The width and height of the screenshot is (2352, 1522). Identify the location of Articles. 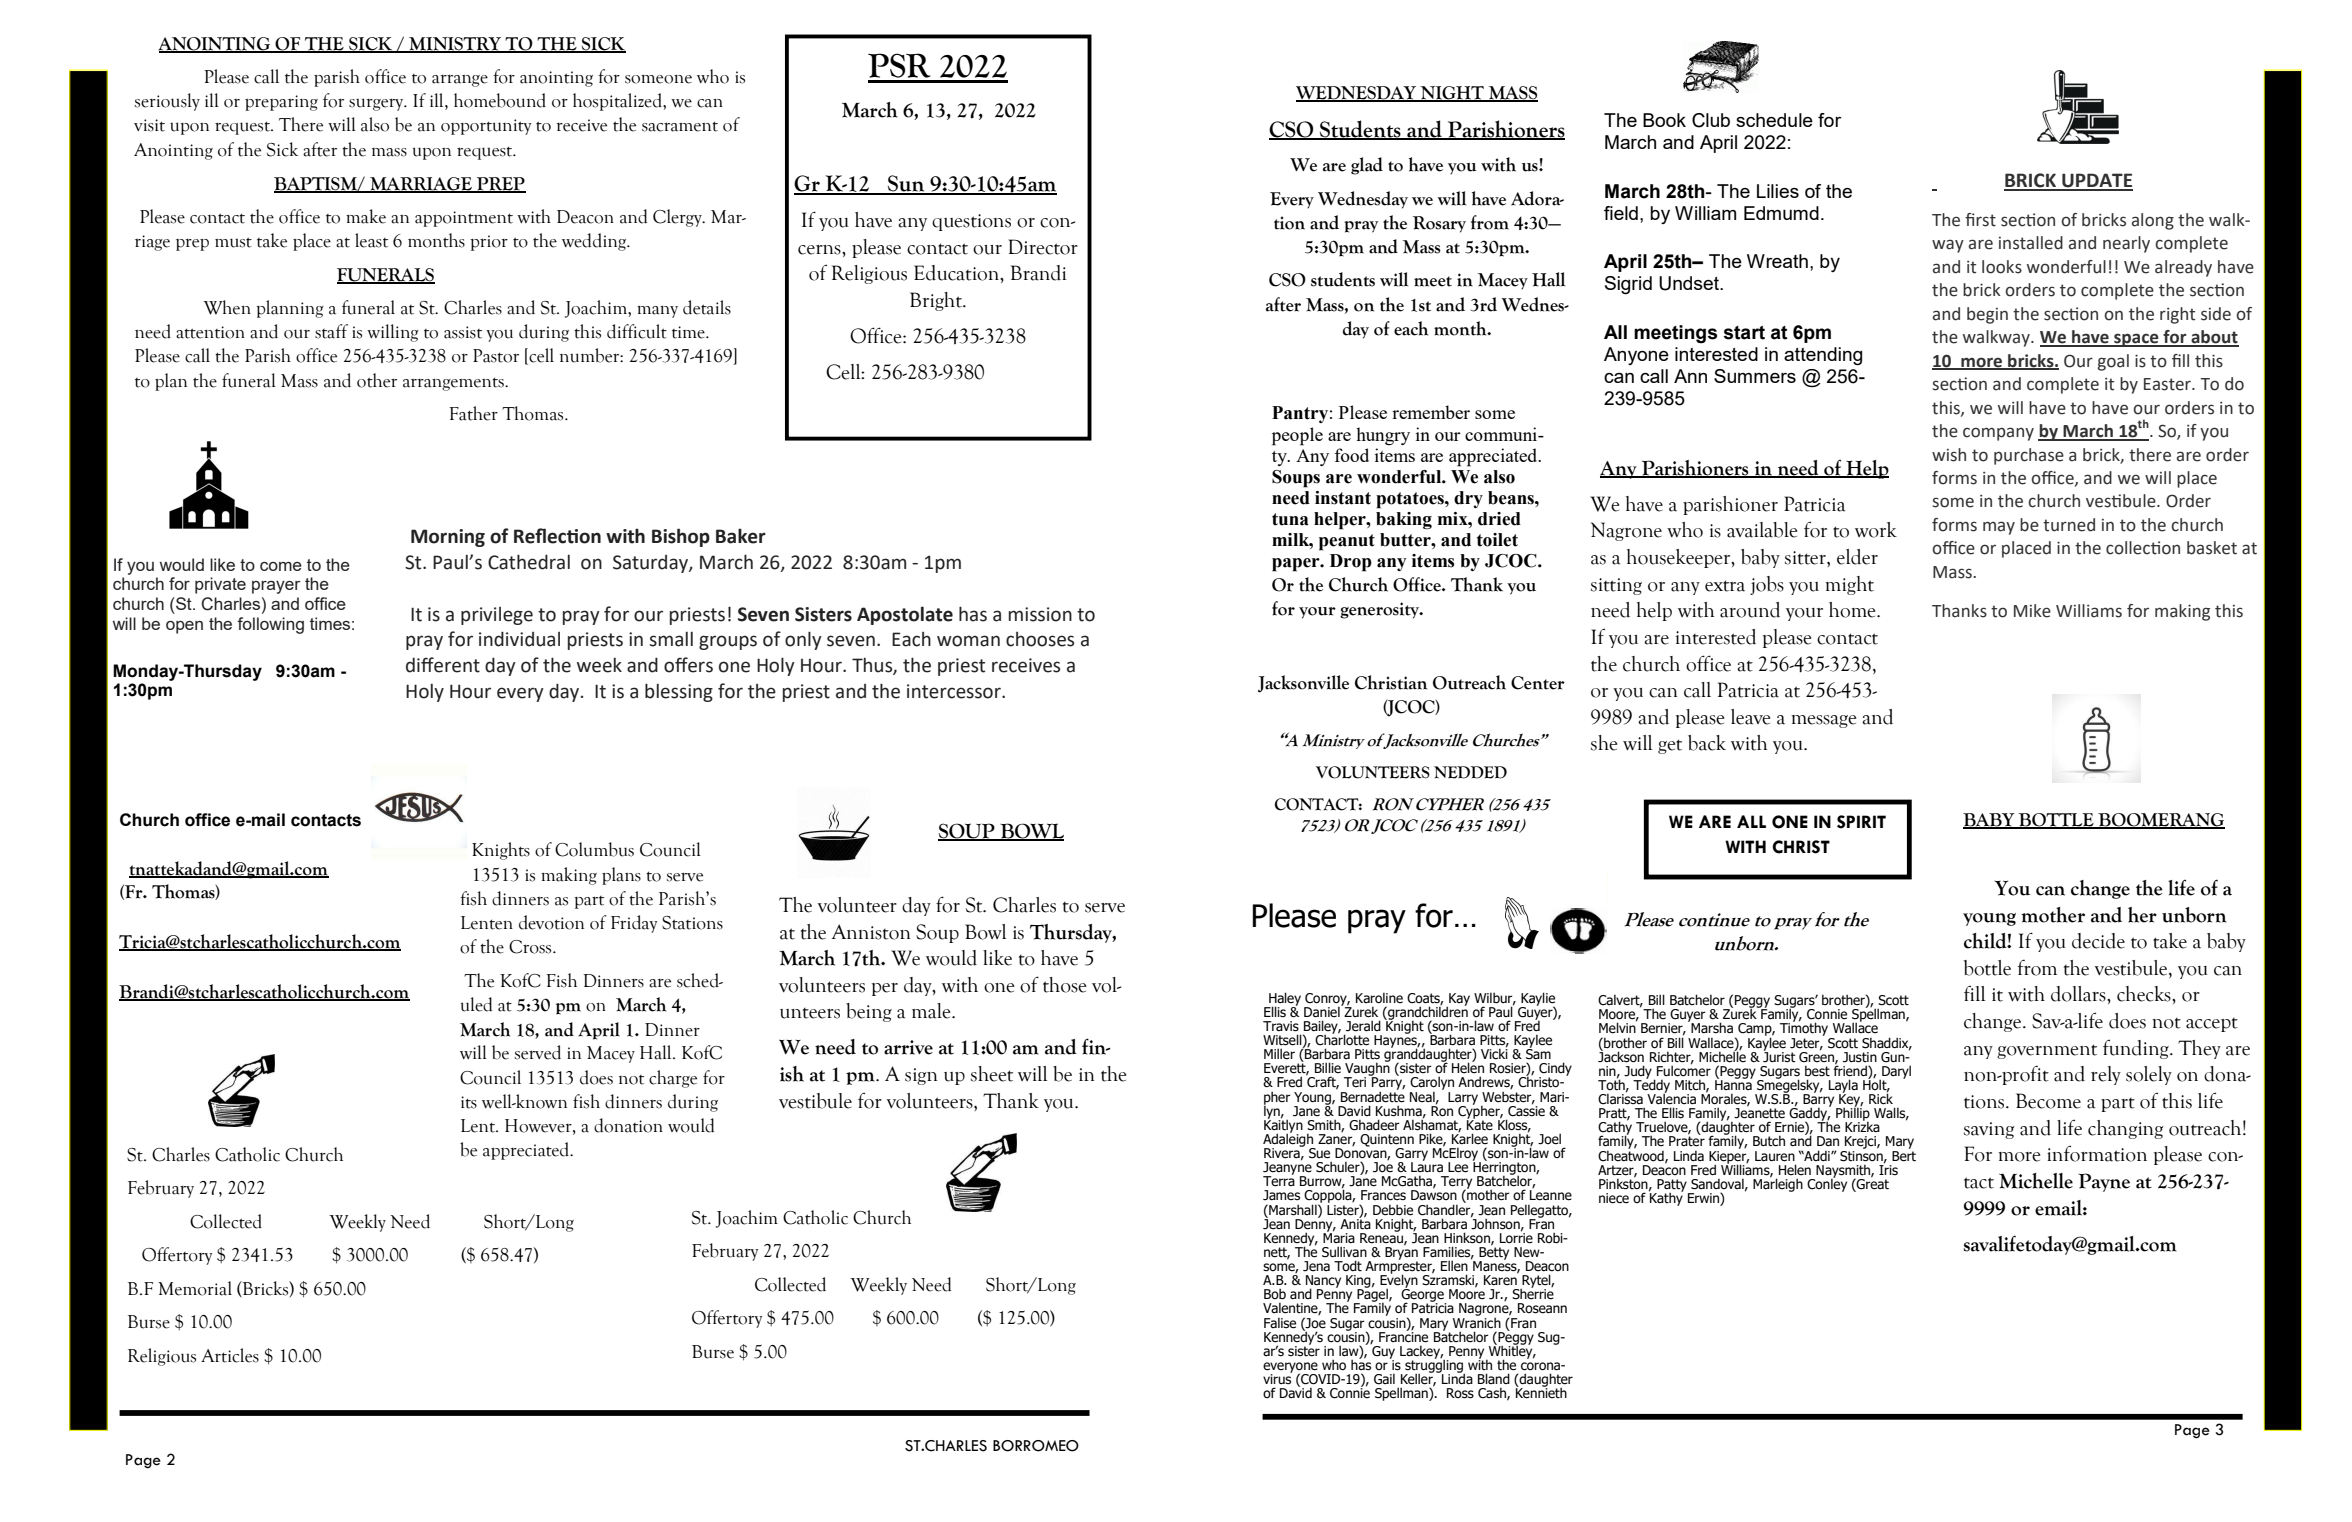
(230, 1355).
